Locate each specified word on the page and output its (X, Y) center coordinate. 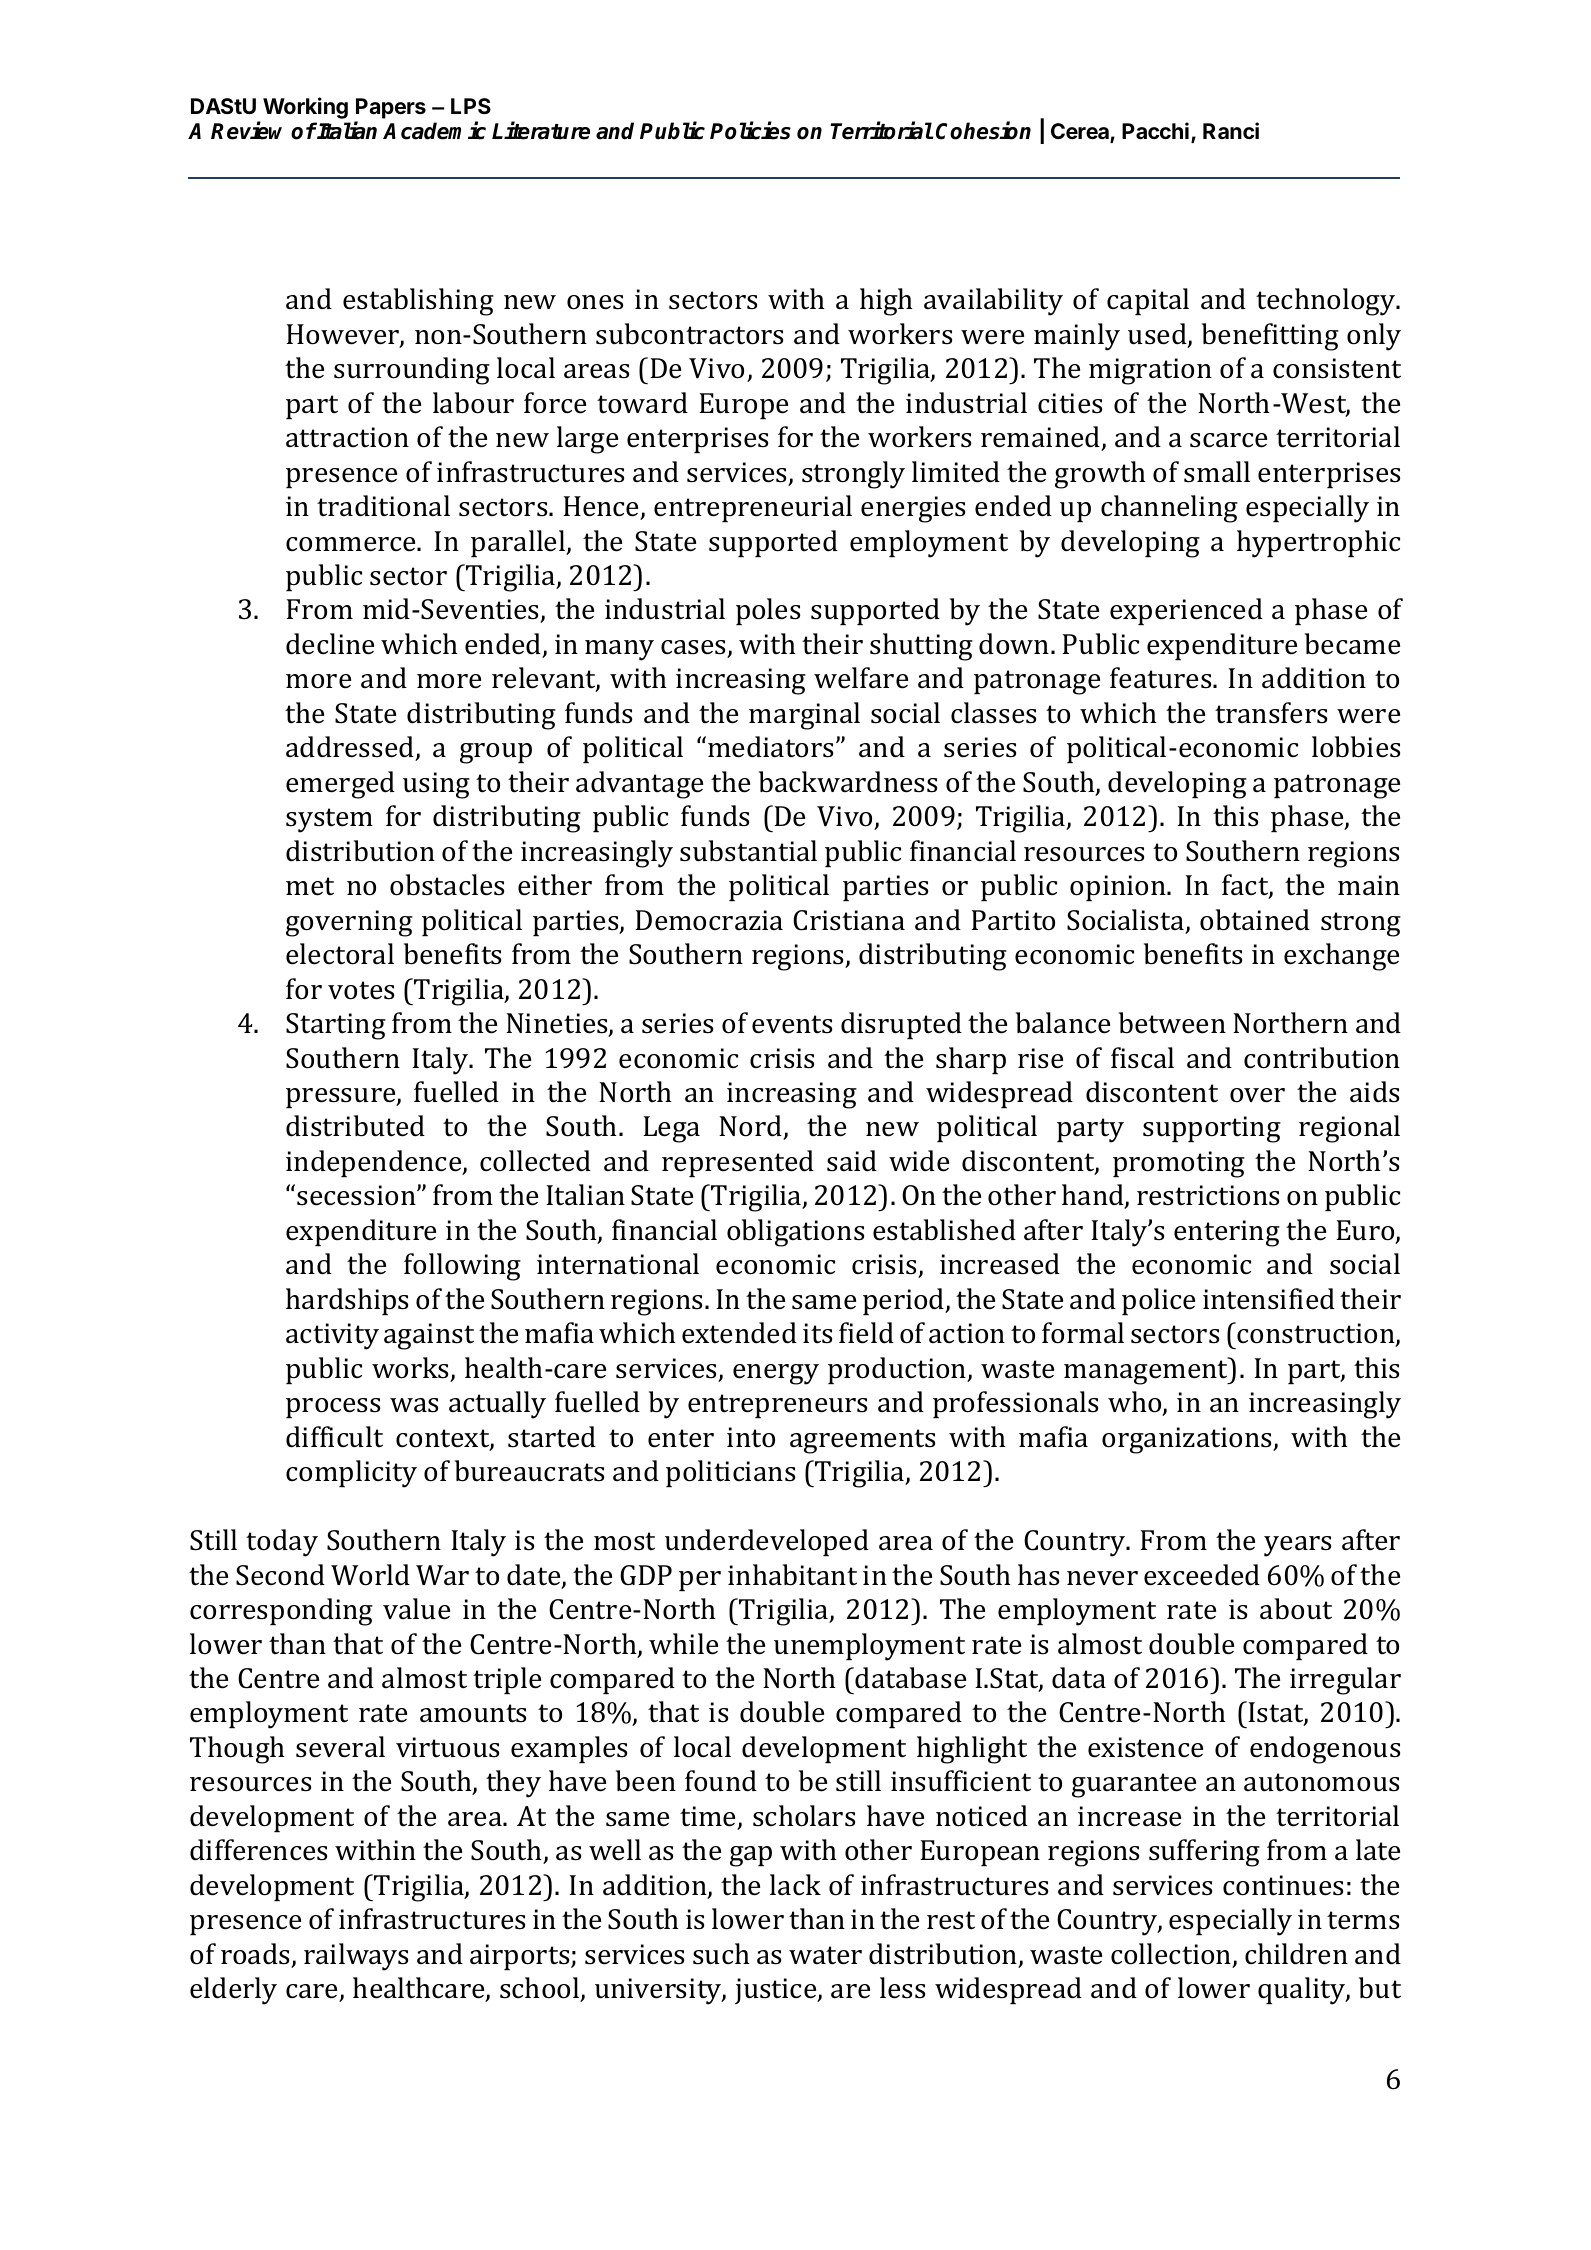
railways (356, 1957)
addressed (351, 748)
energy (776, 1374)
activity (332, 1336)
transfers (1271, 713)
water (825, 1955)
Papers (390, 110)
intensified (1269, 1299)
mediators (770, 747)
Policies (750, 130)
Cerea (1081, 132)
